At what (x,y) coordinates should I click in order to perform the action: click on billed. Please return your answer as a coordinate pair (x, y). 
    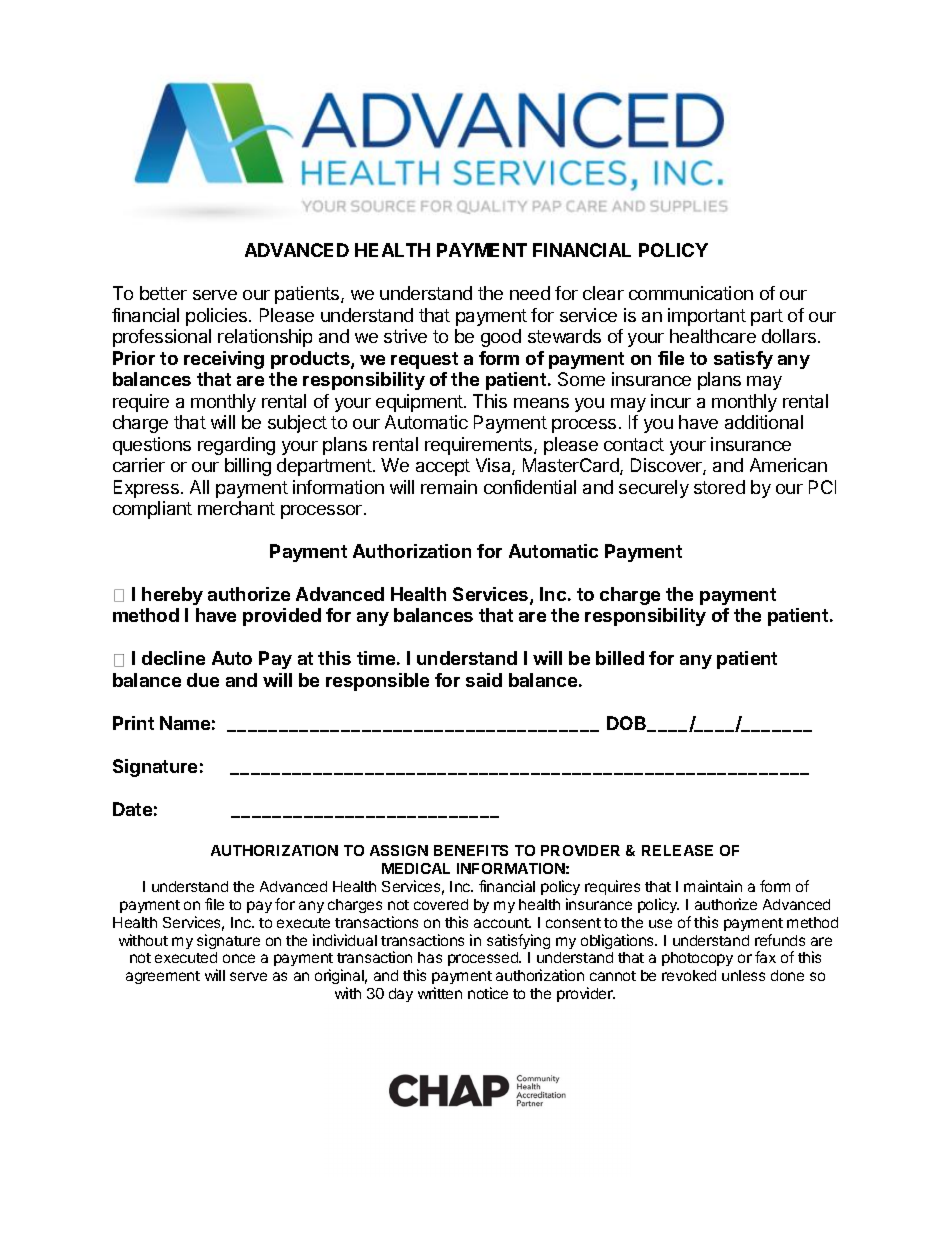
    Looking at the image, I should click on (620, 658).
